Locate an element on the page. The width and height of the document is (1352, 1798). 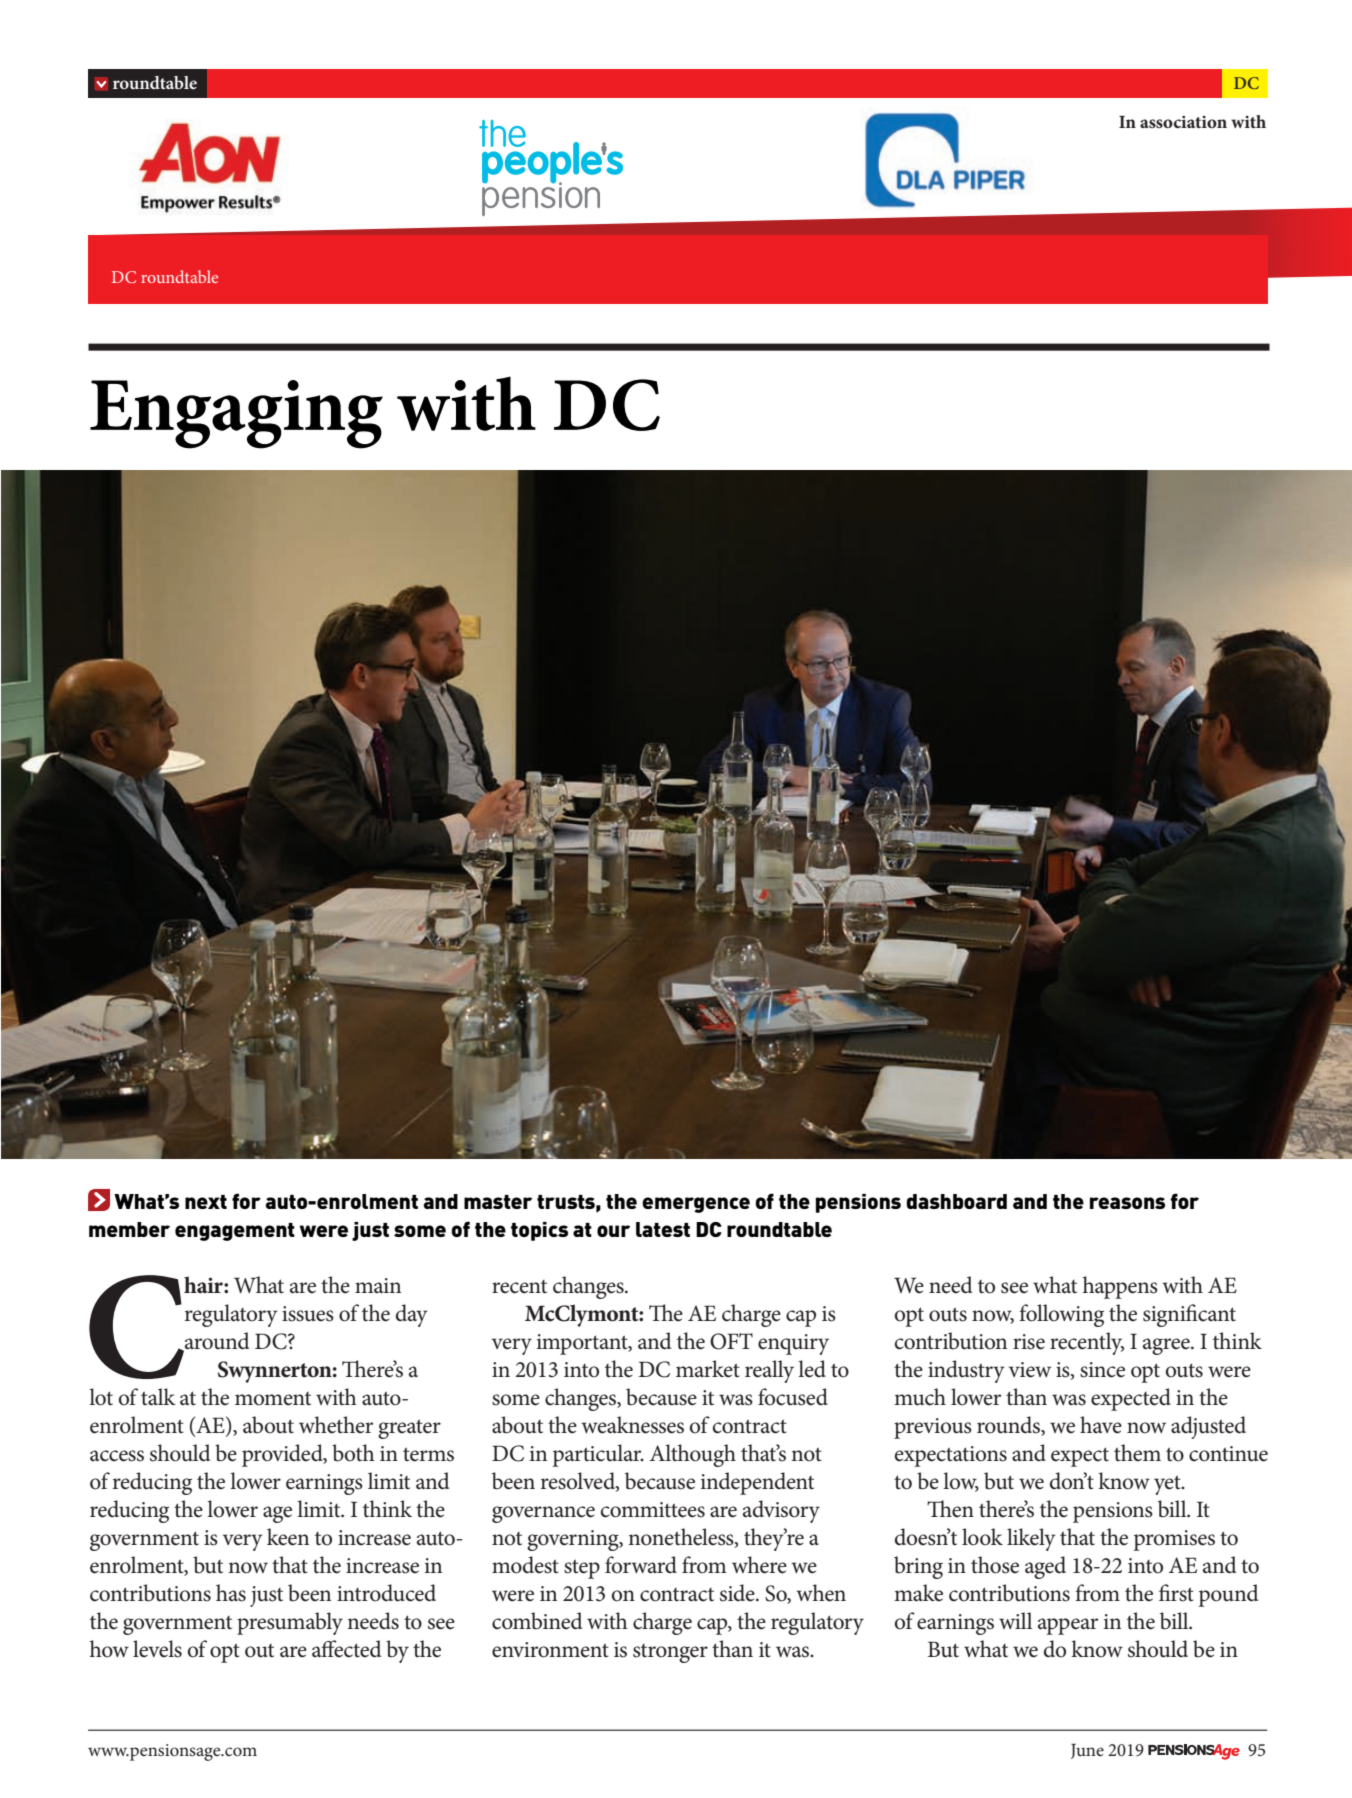
June is located at coordinates (1087, 1751).
